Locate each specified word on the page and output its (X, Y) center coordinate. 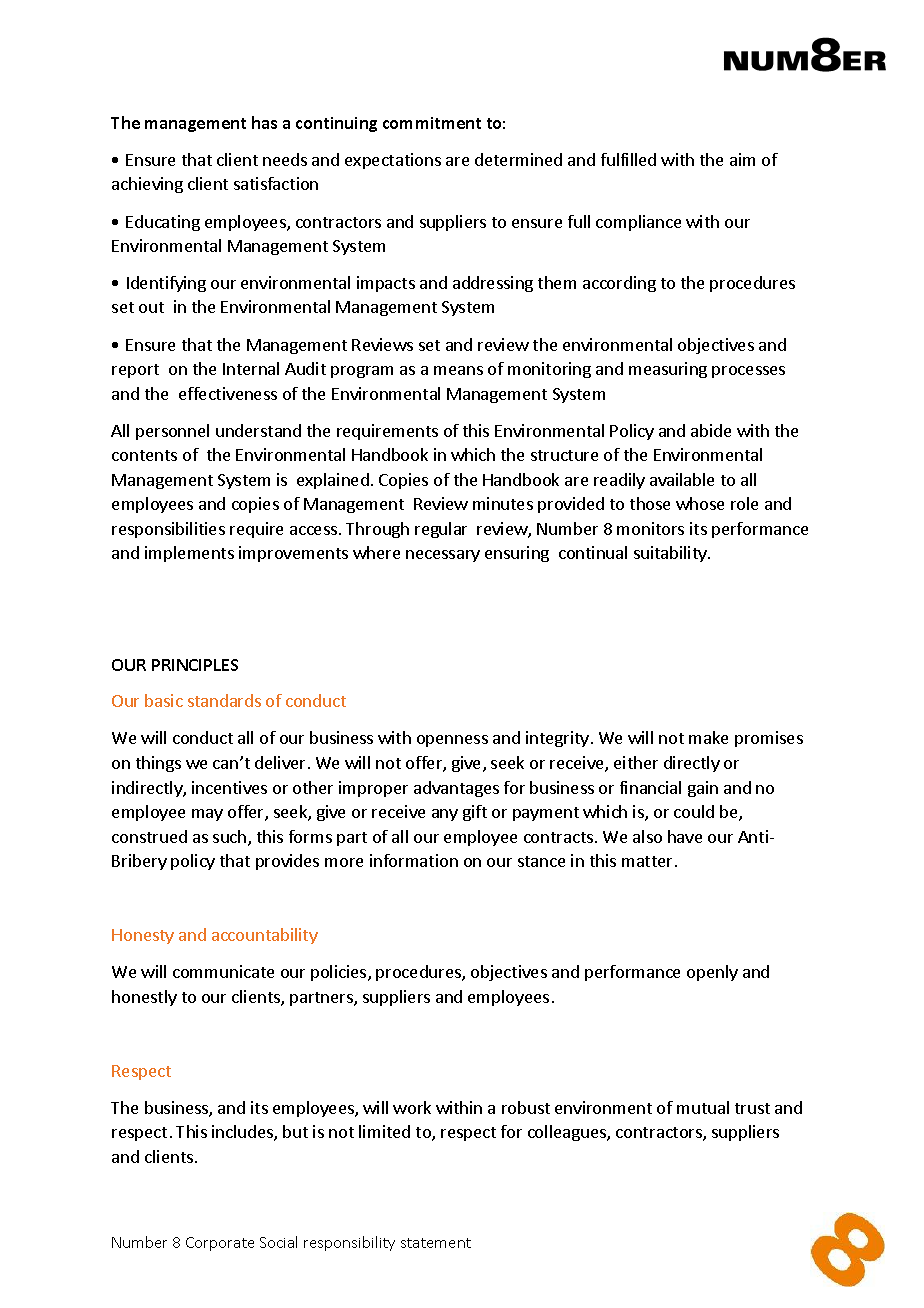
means (458, 370)
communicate (223, 971)
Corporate (220, 1244)
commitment (432, 123)
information (414, 860)
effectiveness (228, 393)
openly (712, 973)
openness (452, 741)
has (264, 122)
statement (436, 1243)
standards (224, 700)
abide (711, 430)
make (708, 737)
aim (742, 159)
